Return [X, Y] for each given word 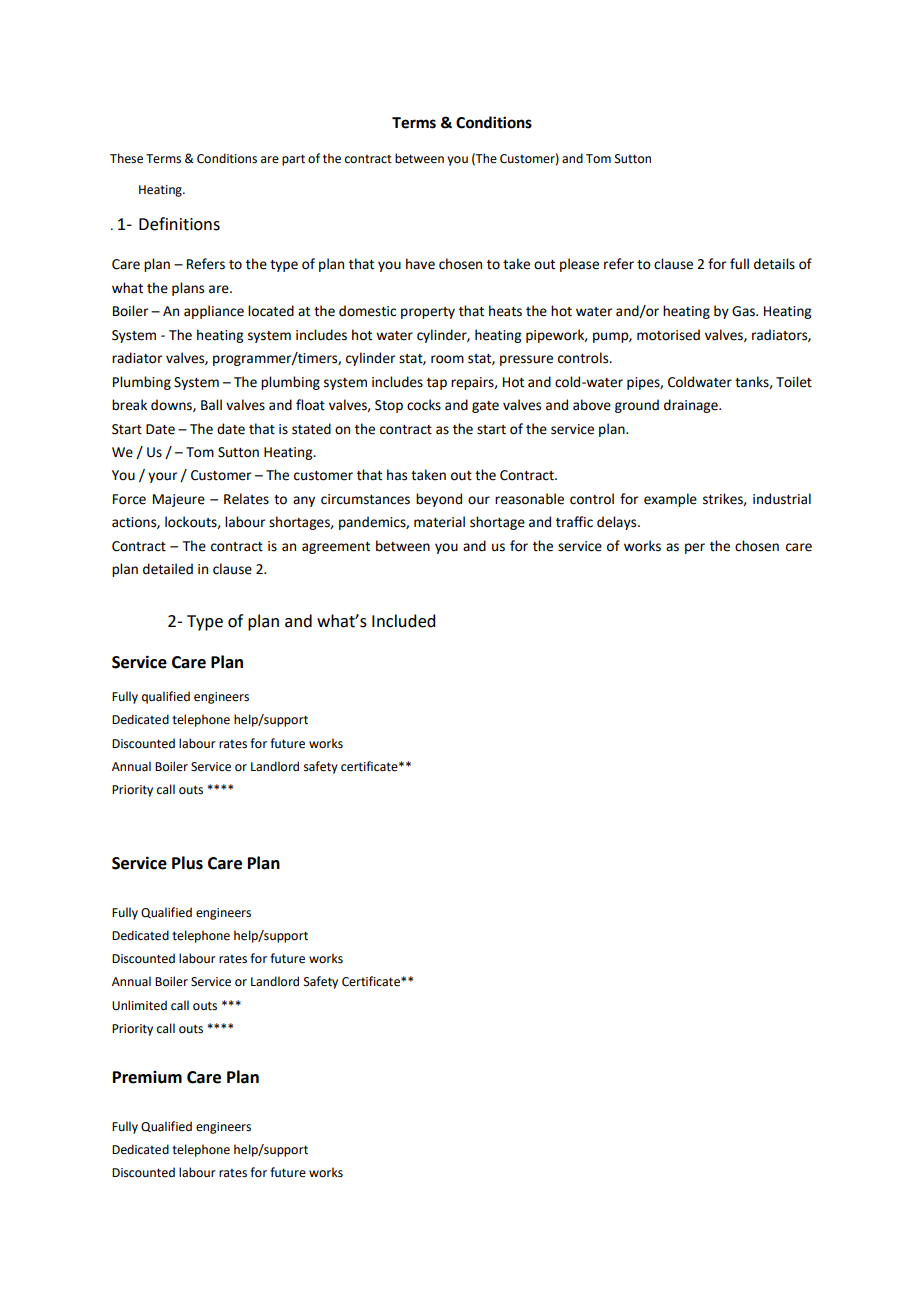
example [670, 500]
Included [403, 621]
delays [618, 523]
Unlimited [139, 1005]
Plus [187, 863]
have [420, 264]
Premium [147, 1077]
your [162, 477]
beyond [439, 500]
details [774, 264]
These [126, 158]
